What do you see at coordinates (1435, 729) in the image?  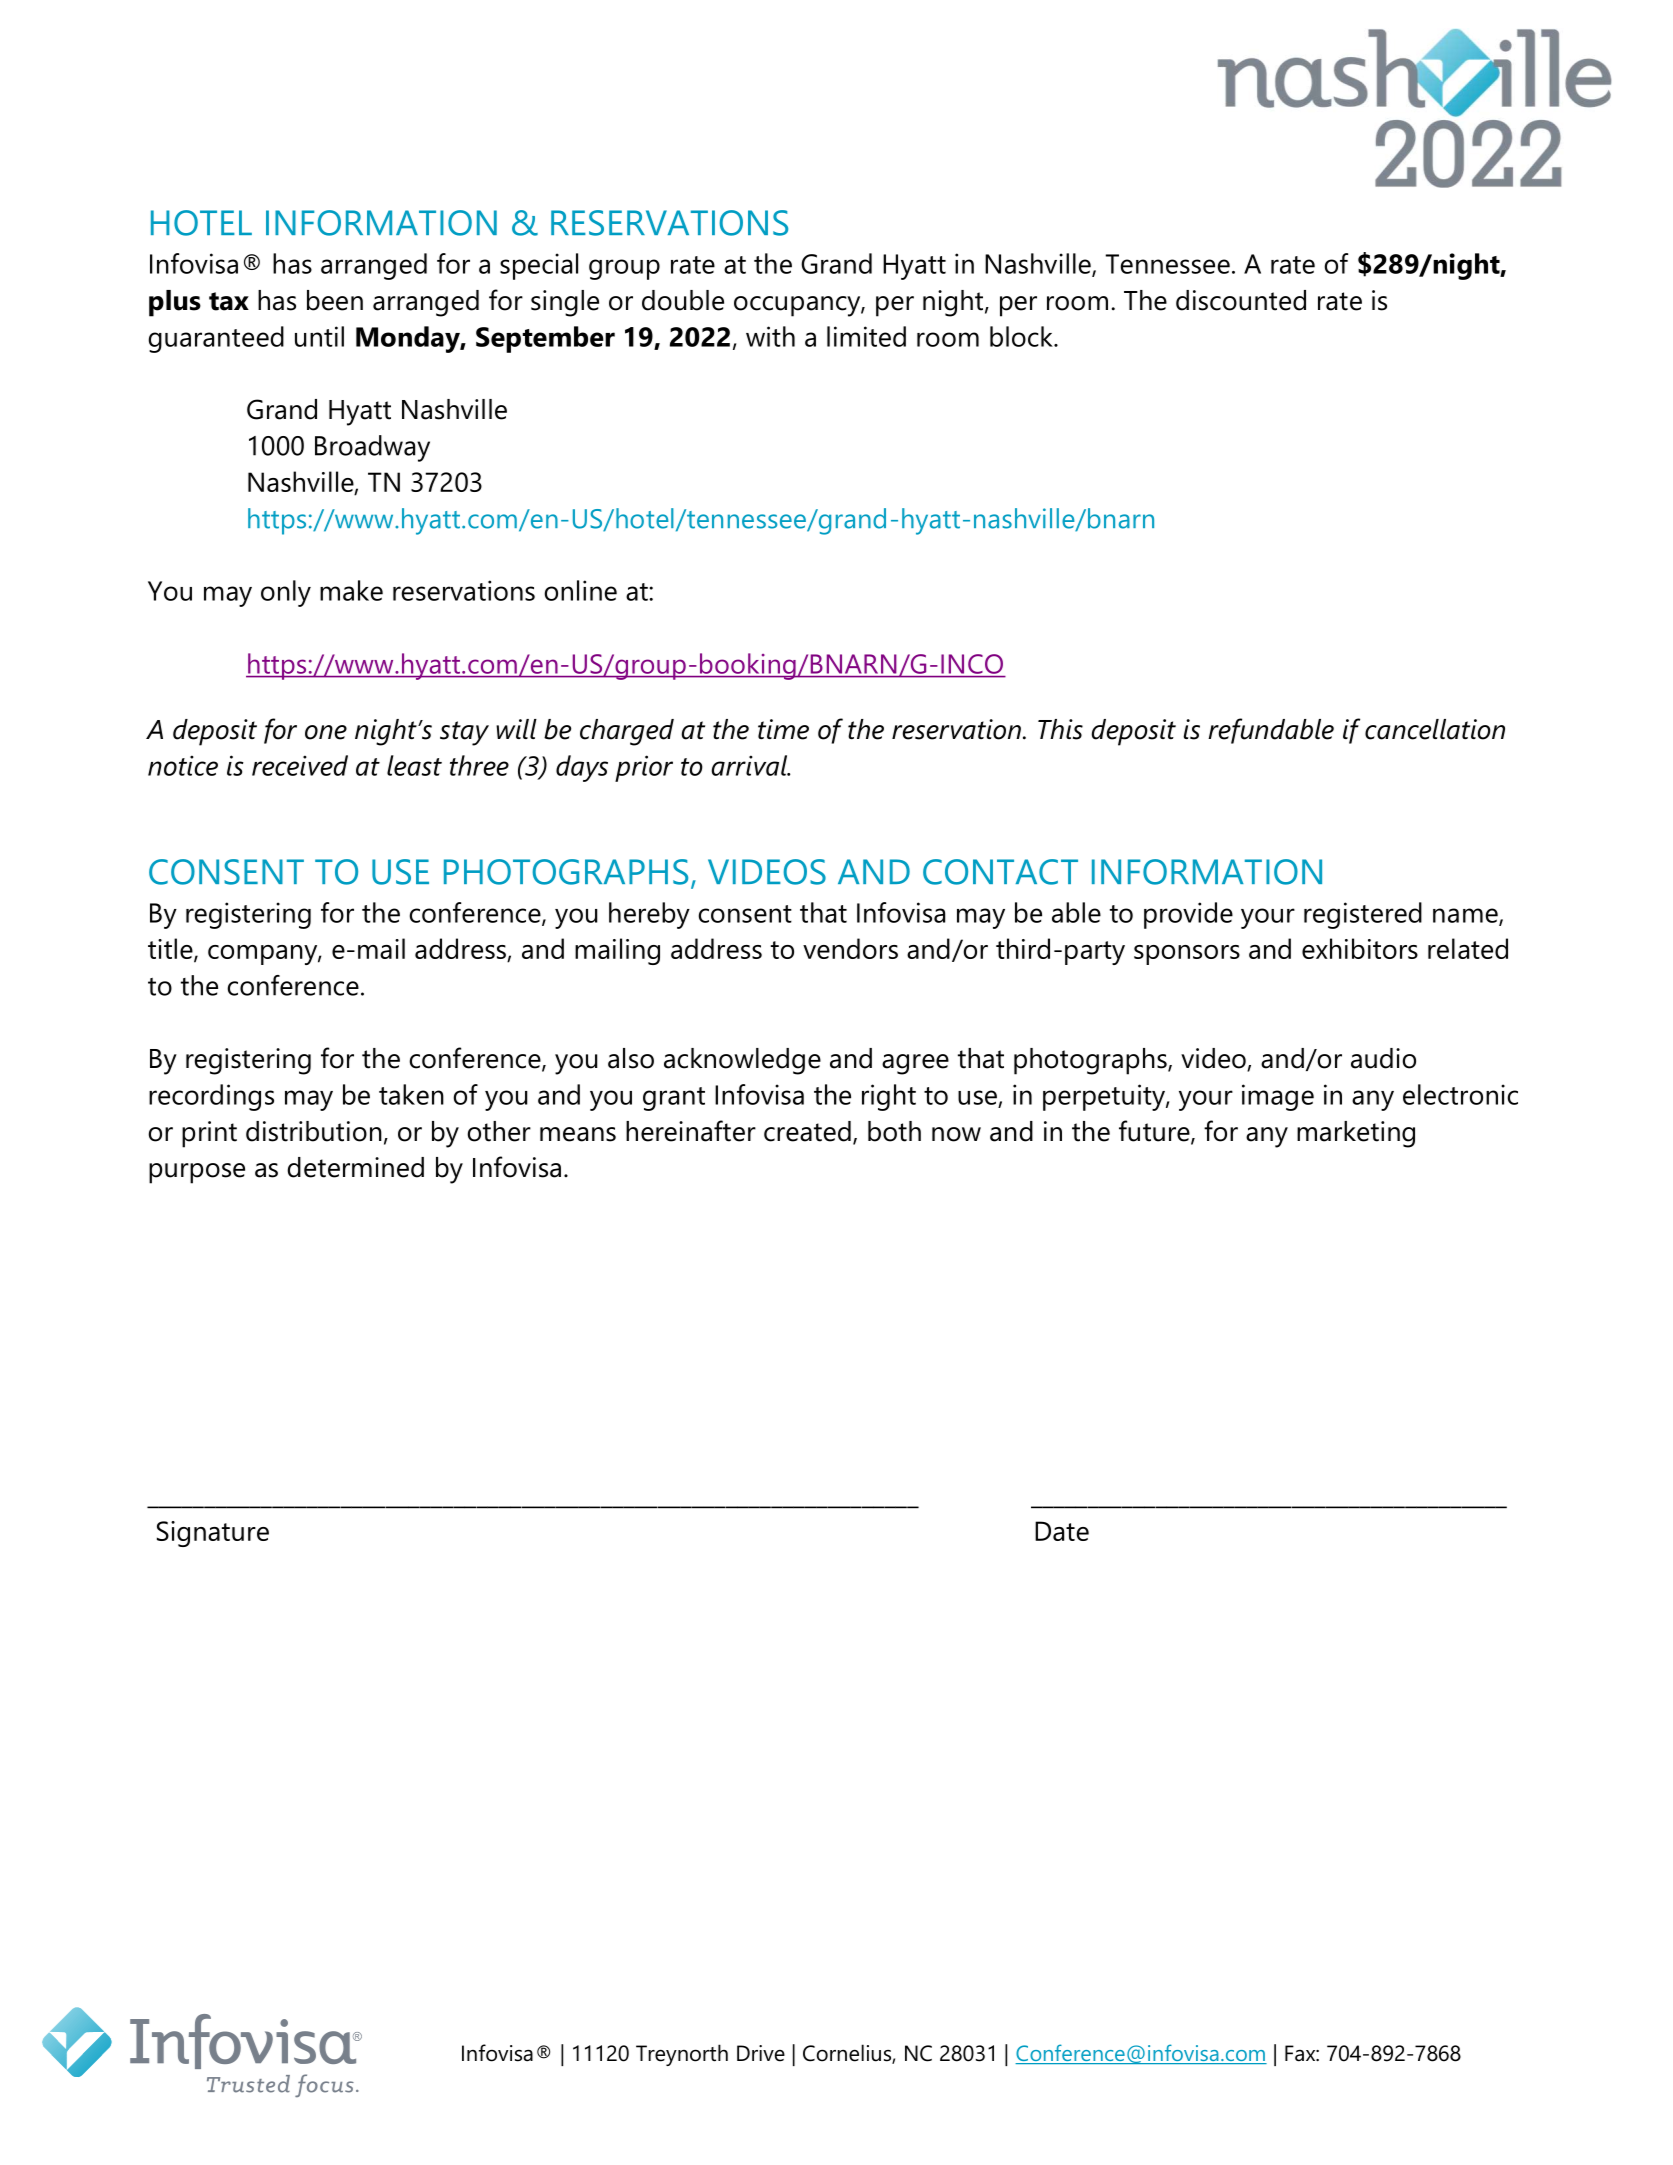 I see `cancellation` at bounding box center [1435, 729].
